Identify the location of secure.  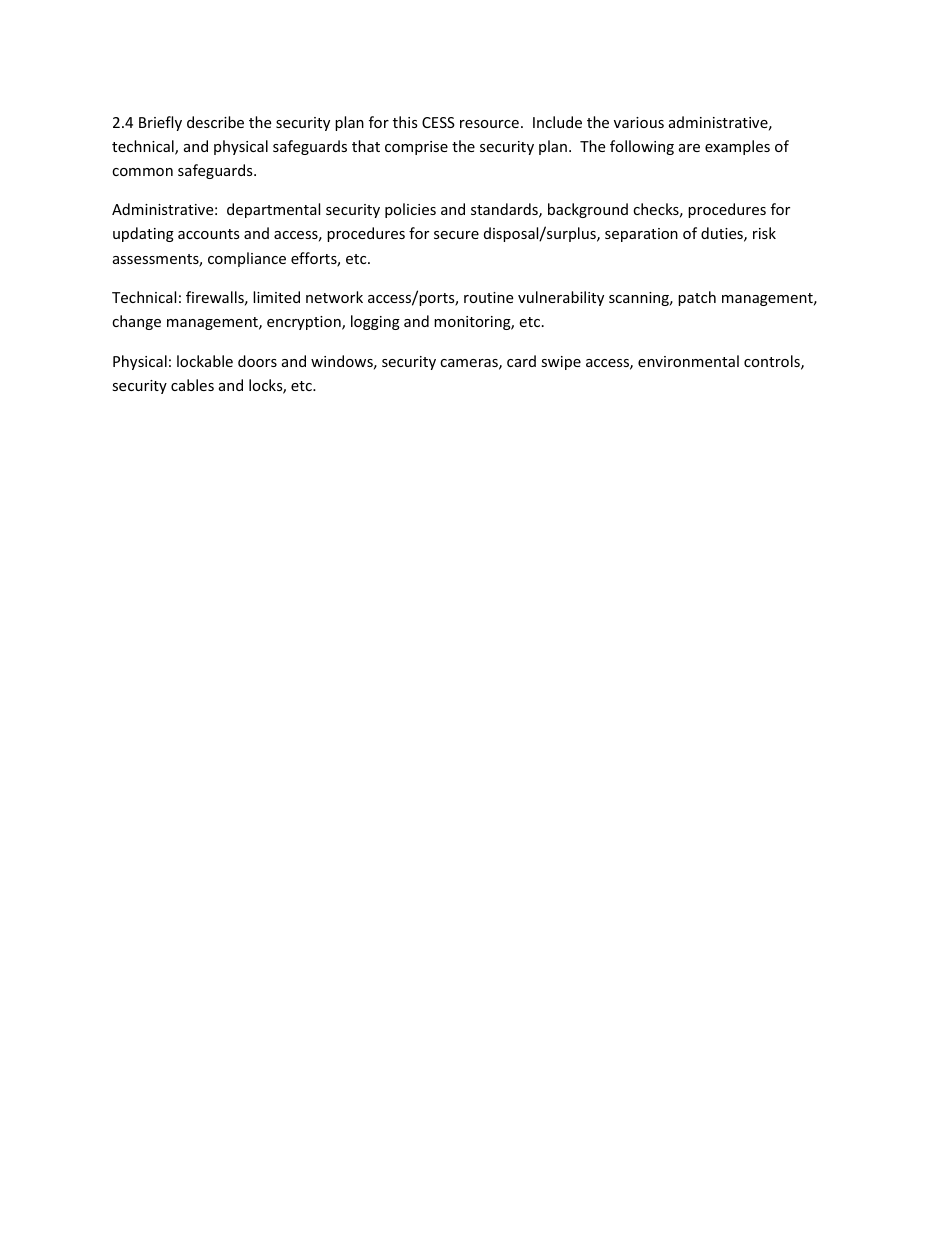
(456, 235).
